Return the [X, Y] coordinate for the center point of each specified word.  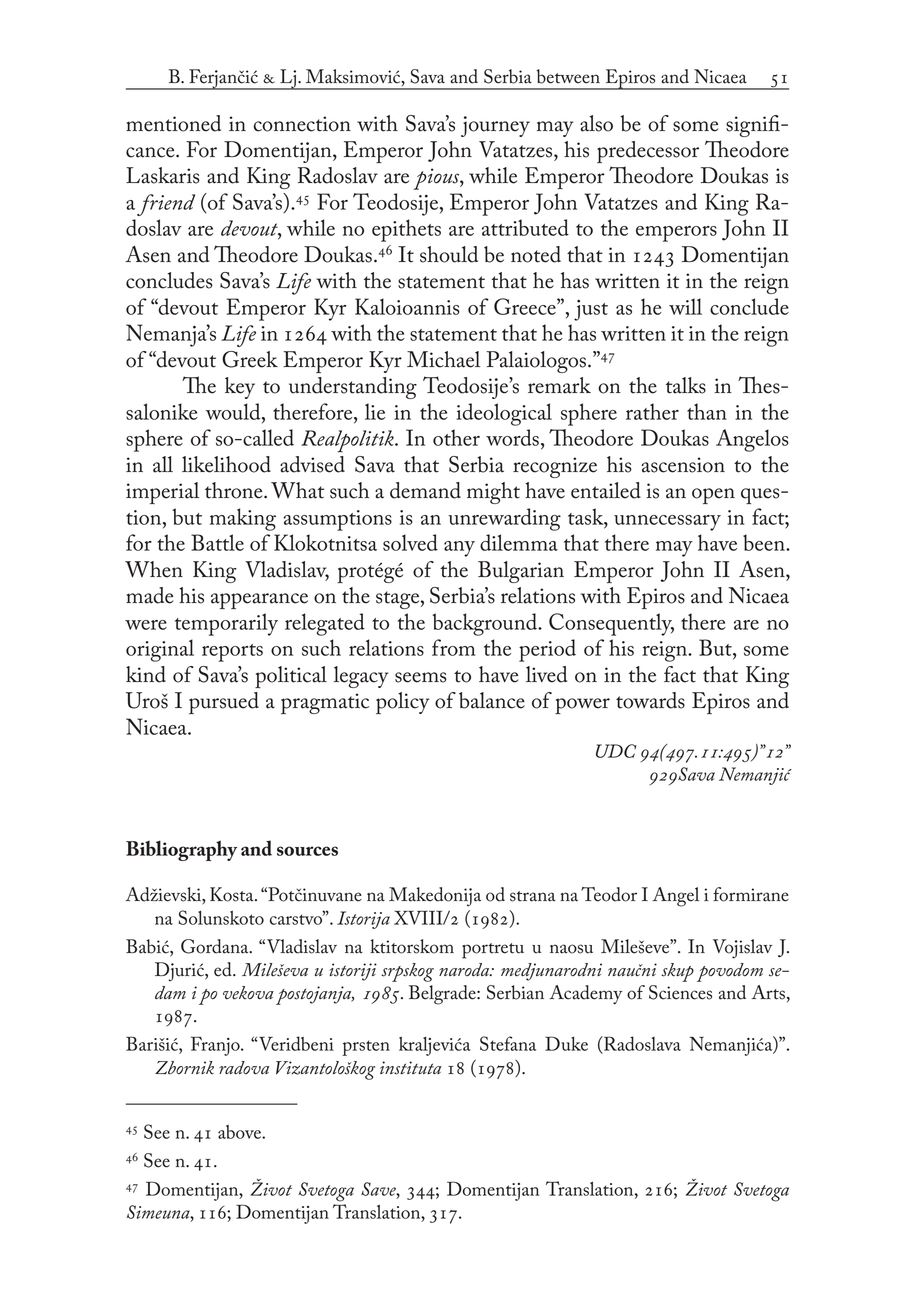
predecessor [648, 152]
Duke [566, 1043]
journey [495, 126]
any [459, 549]
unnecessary [667, 523]
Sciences [680, 992]
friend [166, 205]
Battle [217, 542]
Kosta [233, 894]
